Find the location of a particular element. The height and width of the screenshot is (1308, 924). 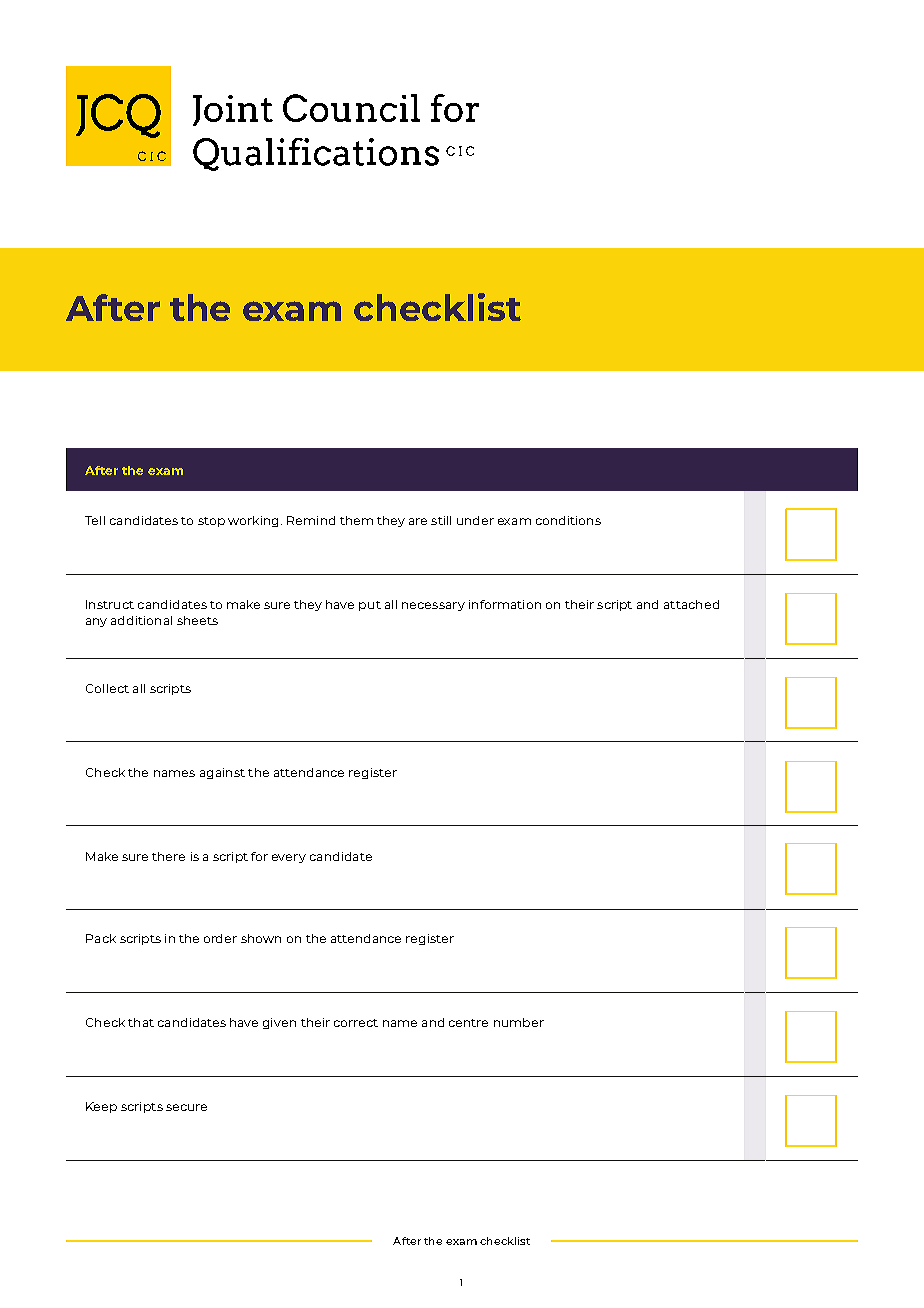

every is located at coordinates (289, 858).
